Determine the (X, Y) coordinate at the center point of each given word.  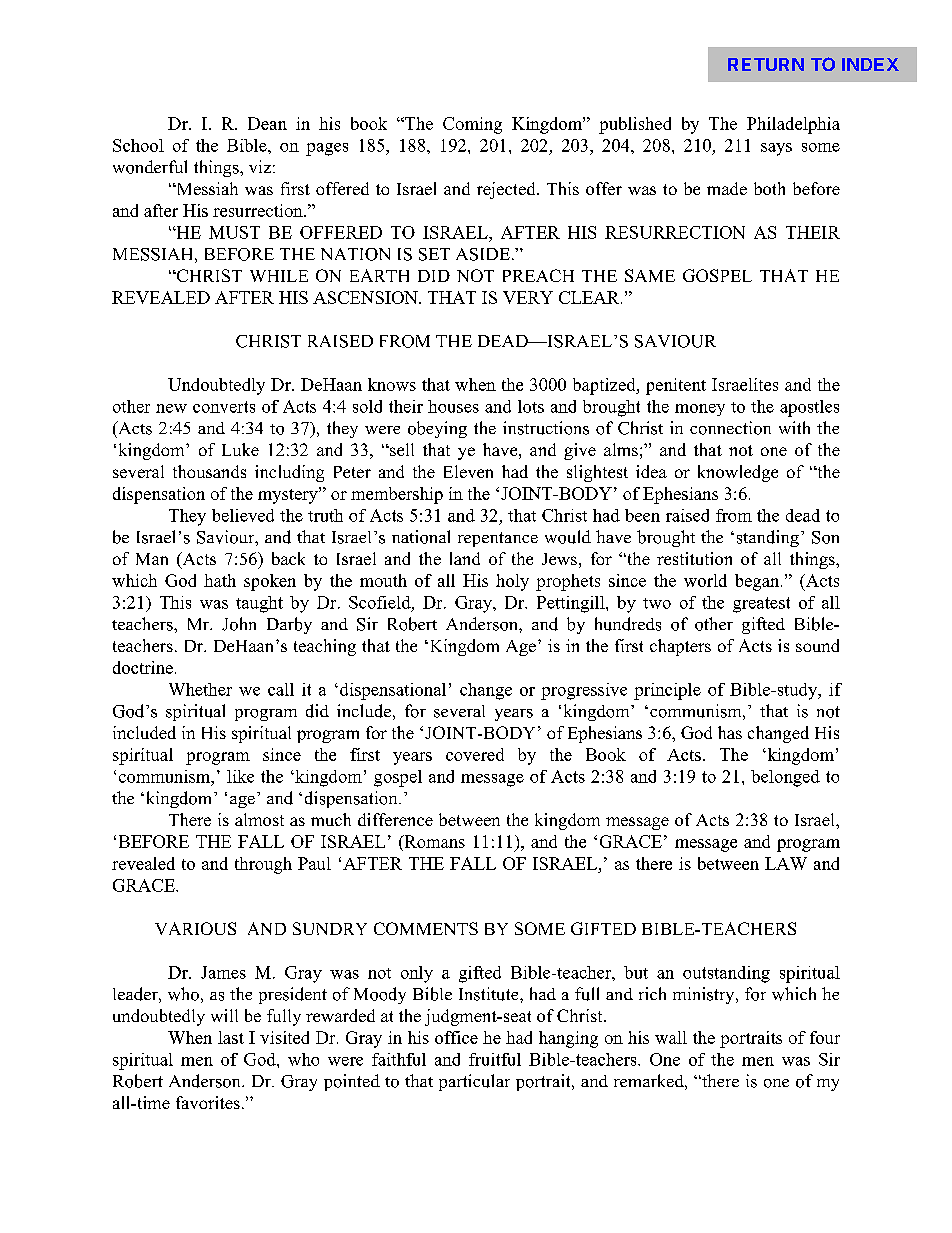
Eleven (468, 471)
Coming (472, 125)
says (776, 149)
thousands (209, 471)
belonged (785, 778)
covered (475, 754)
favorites (208, 1102)
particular (474, 1082)
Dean (267, 123)
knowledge (738, 473)
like (240, 776)
